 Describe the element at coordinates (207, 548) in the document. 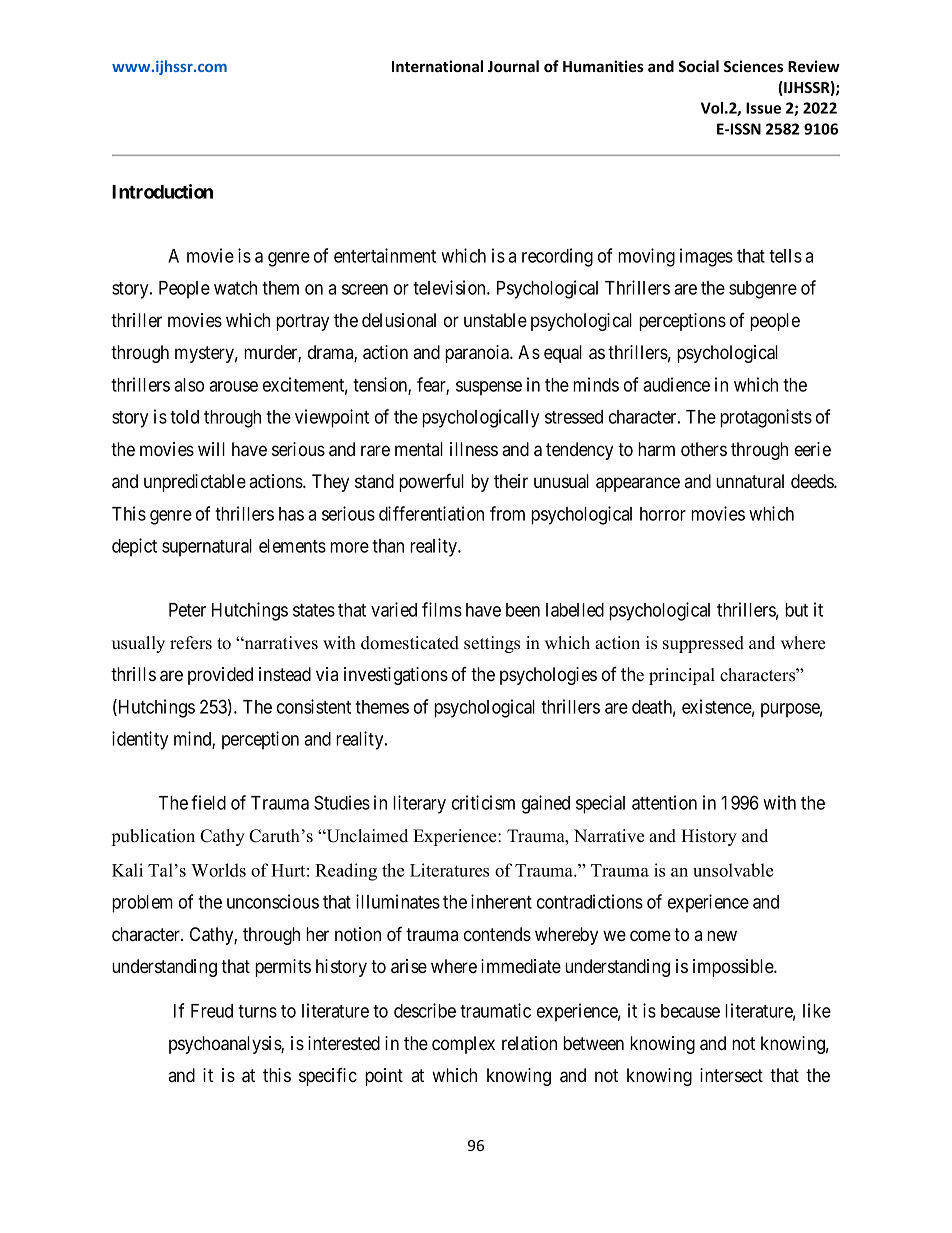

I see `supernatural` at that location.
